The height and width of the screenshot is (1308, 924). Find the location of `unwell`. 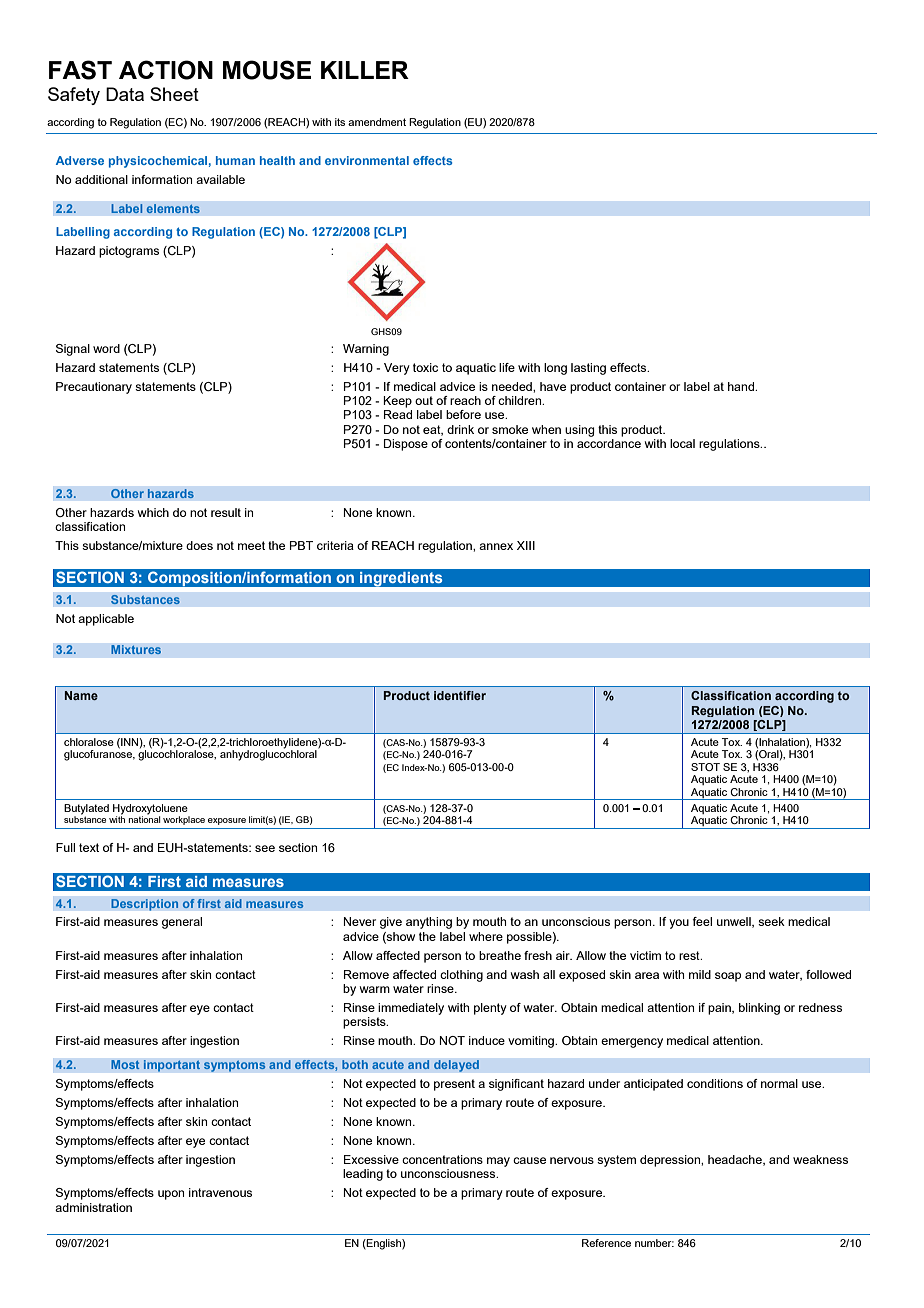

unwell is located at coordinates (735, 922).
